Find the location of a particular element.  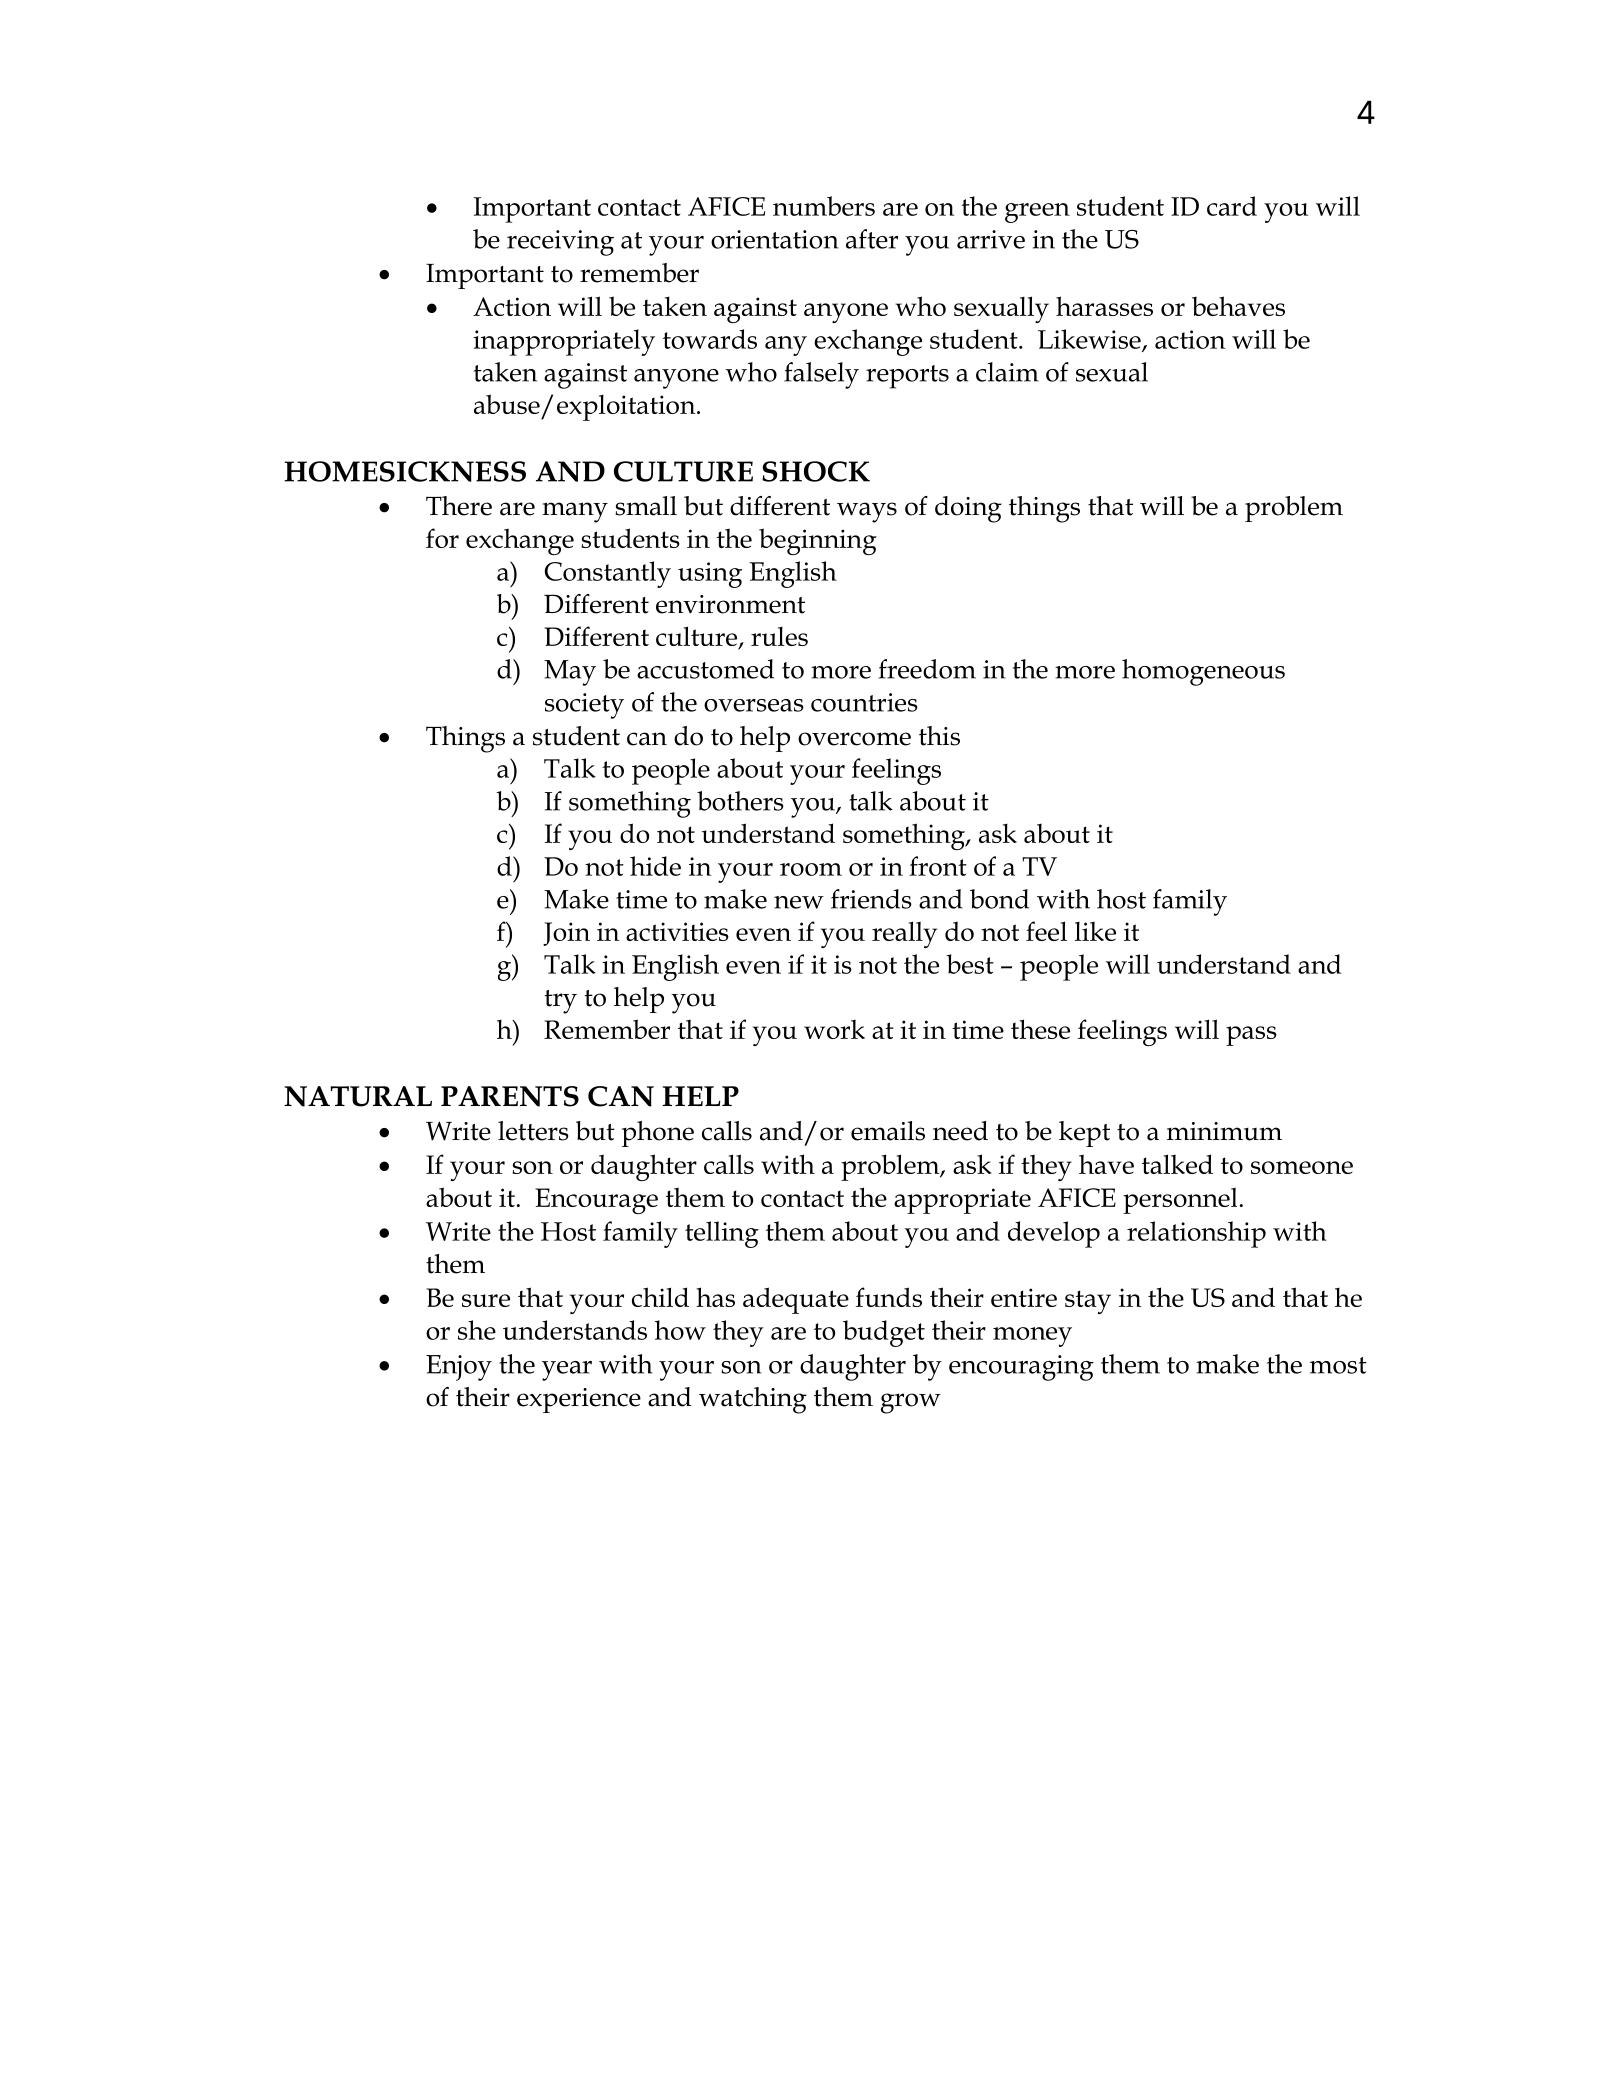

card is located at coordinates (1232, 206).
